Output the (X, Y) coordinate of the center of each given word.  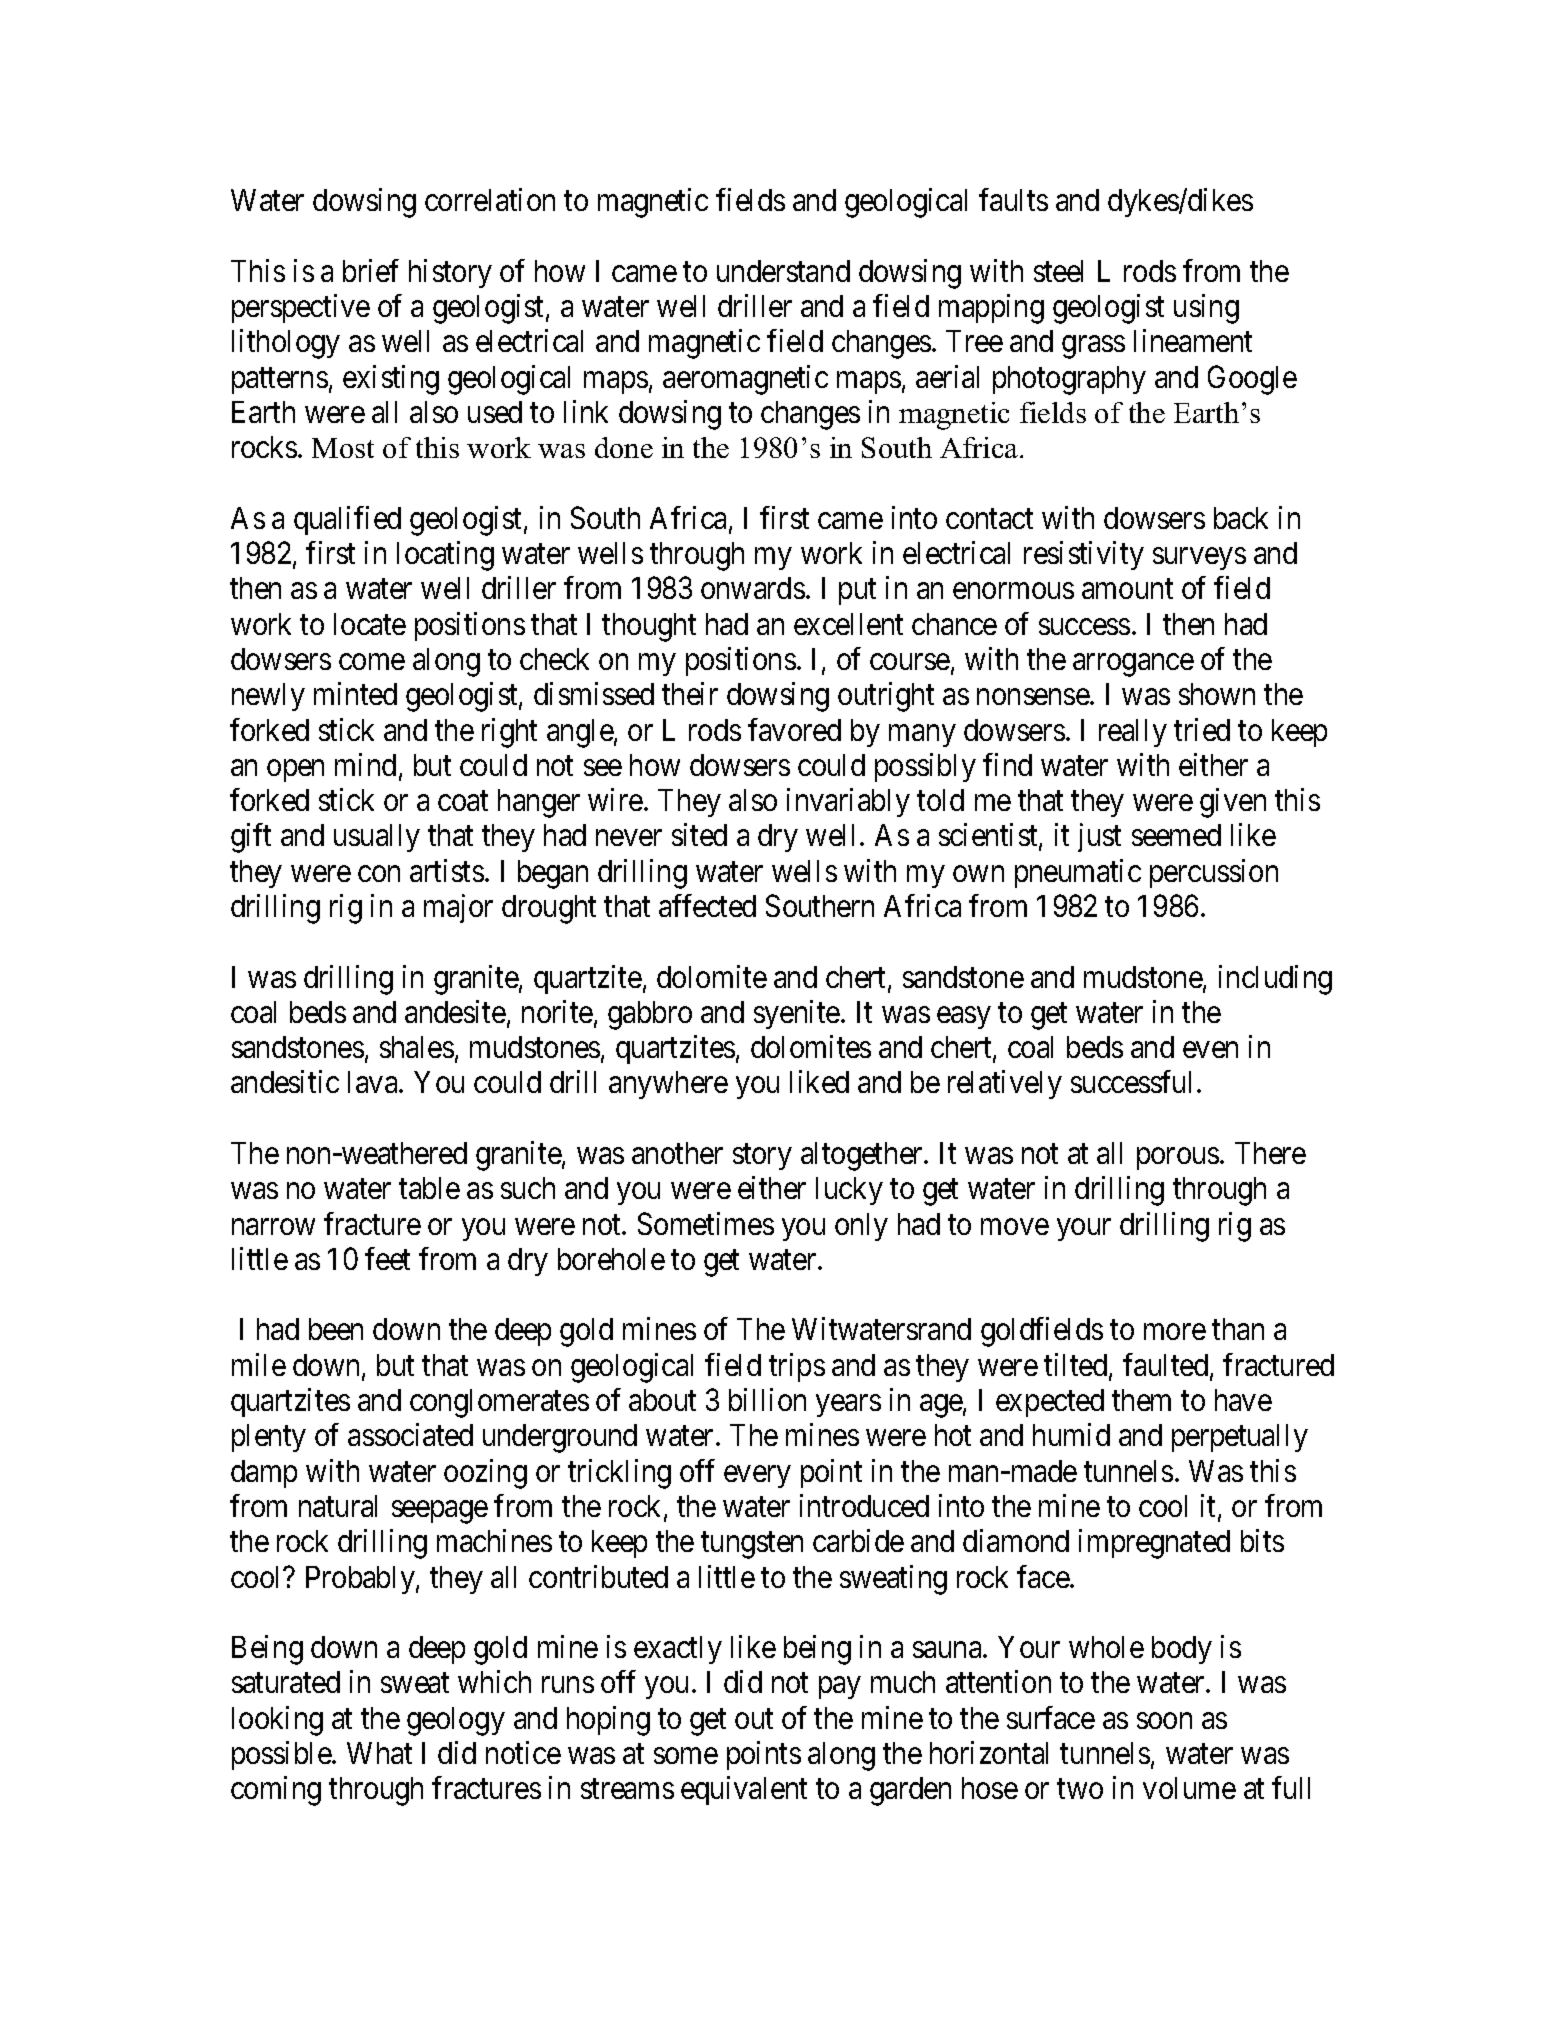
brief (371, 270)
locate (370, 624)
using (1206, 309)
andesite (455, 1011)
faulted (1167, 1366)
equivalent (744, 1790)
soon (1164, 1721)
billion (767, 1399)
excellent (848, 624)
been (336, 1329)
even (1210, 1050)
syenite (797, 1014)
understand (783, 271)
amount (1127, 589)
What (379, 1753)
